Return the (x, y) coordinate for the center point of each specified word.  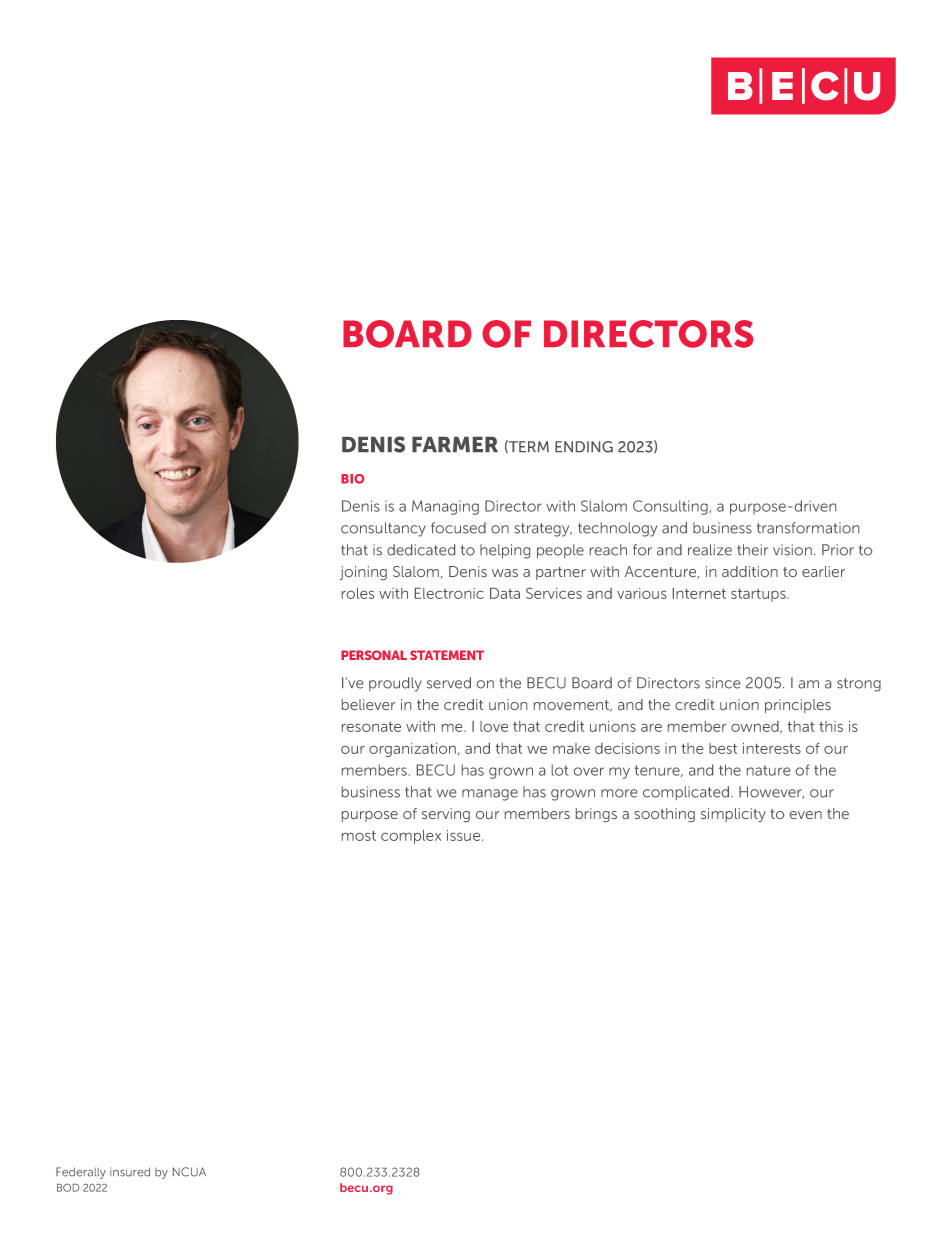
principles (798, 706)
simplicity (733, 815)
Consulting (671, 507)
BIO (352, 479)
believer (368, 704)
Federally (81, 1173)
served (449, 683)
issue (465, 835)
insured (130, 1172)
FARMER (455, 444)
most (359, 836)
